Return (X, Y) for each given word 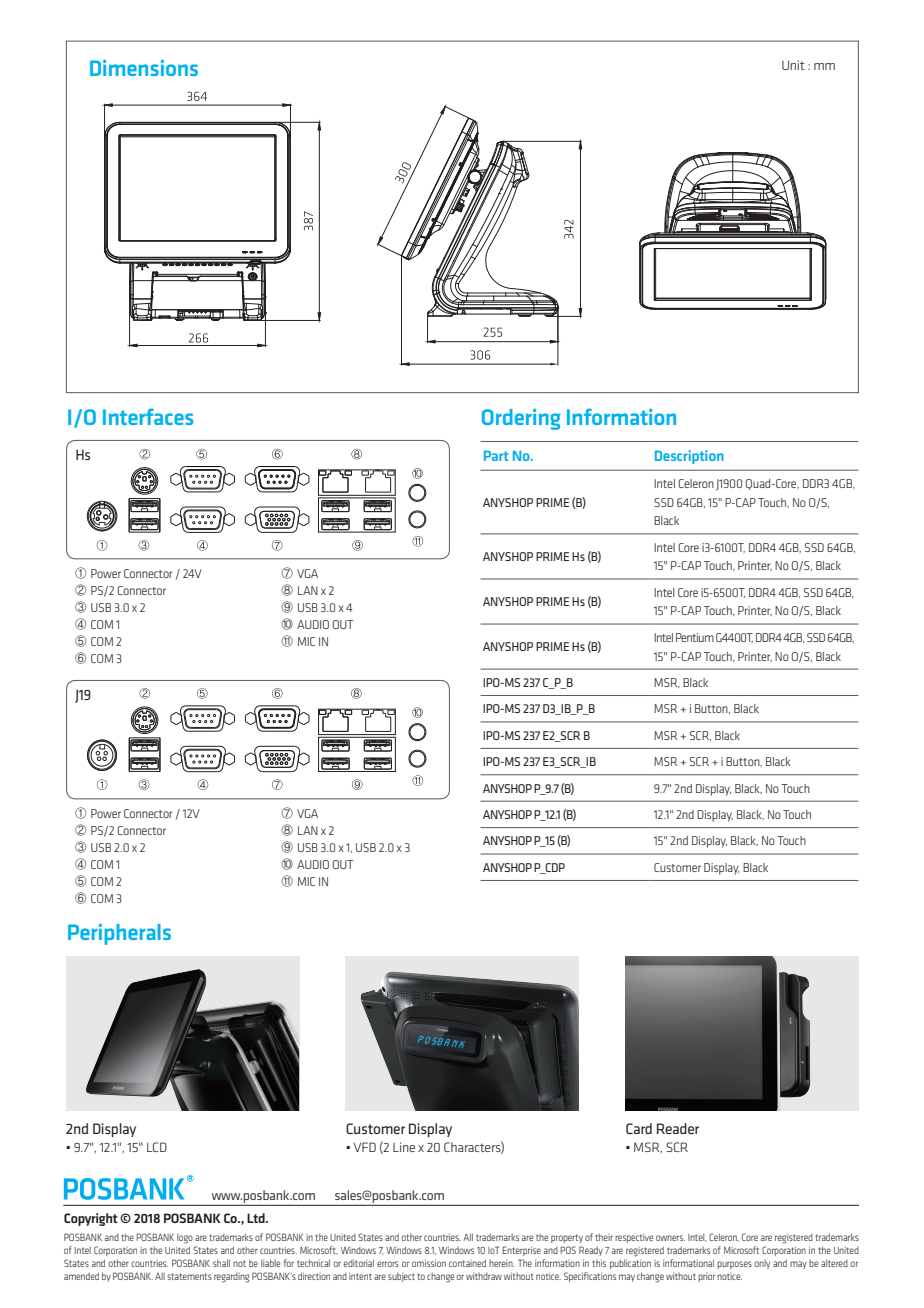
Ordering (521, 419)
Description (689, 457)
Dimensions (144, 68)
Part (496, 456)
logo (185, 1238)
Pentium (695, 637)
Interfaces (148, 416)
